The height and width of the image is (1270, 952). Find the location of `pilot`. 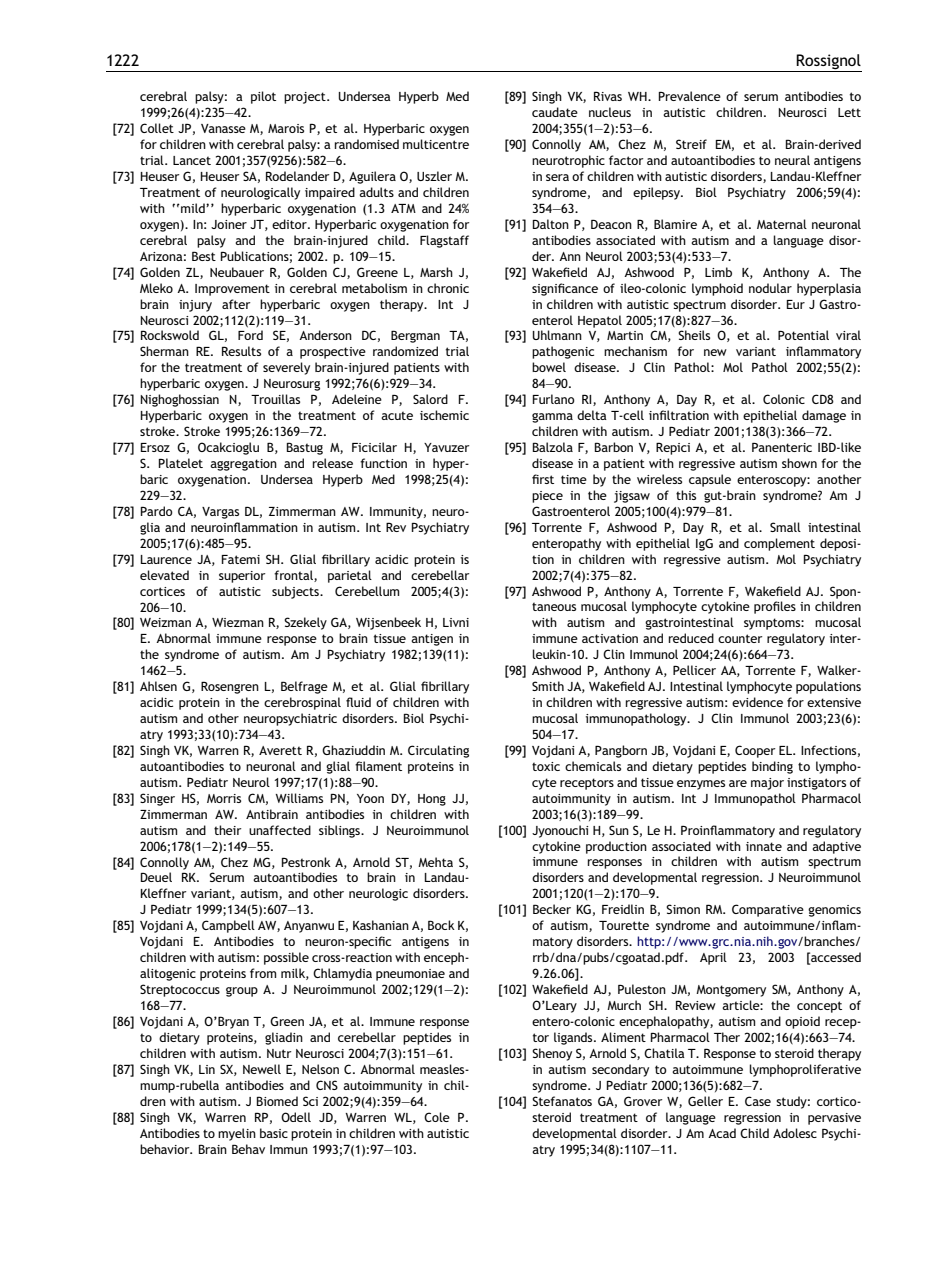

pilot is located at coordinates (263, 97).
